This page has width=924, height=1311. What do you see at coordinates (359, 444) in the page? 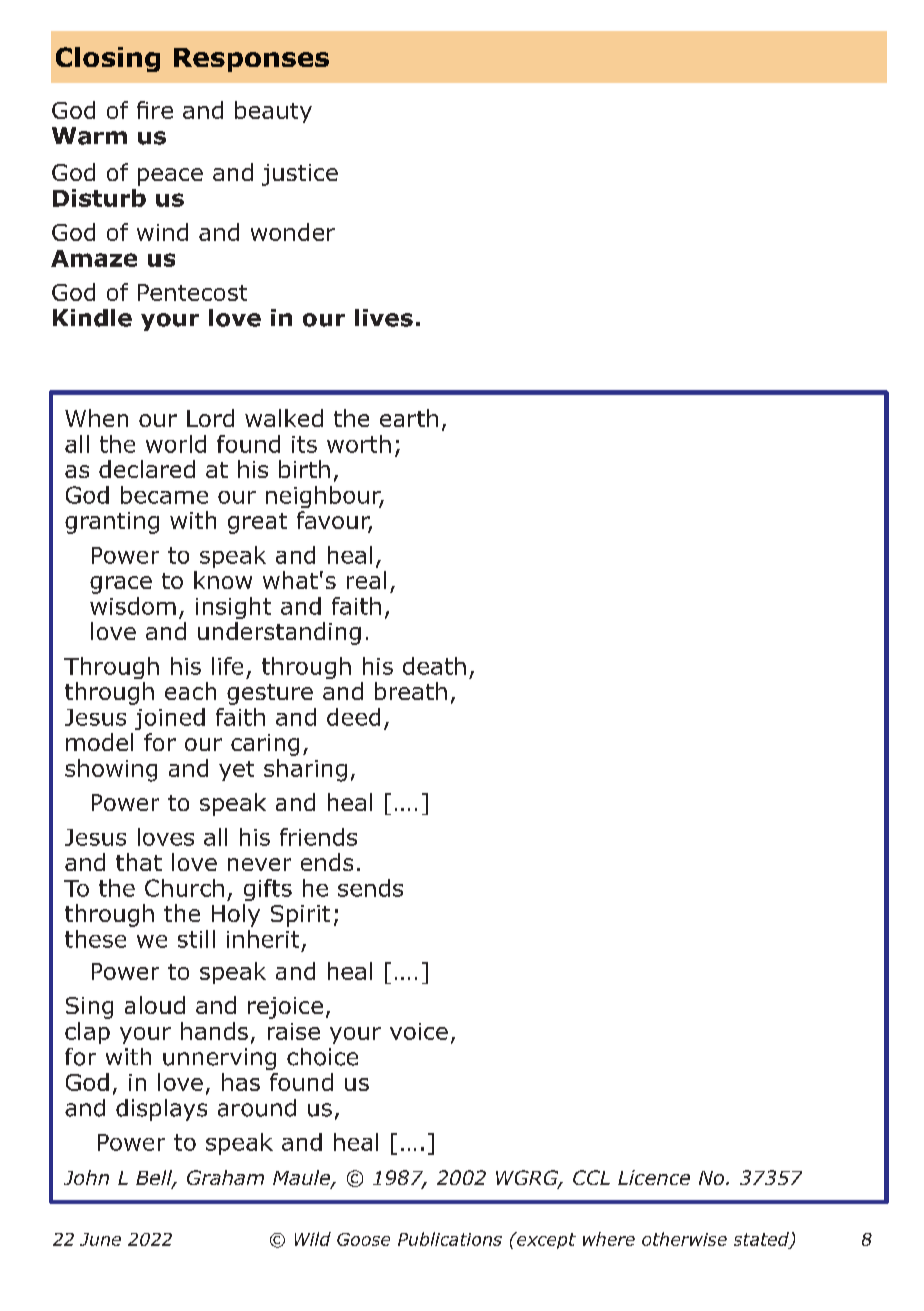
I see `worth` at bounding box center [359, 444].
